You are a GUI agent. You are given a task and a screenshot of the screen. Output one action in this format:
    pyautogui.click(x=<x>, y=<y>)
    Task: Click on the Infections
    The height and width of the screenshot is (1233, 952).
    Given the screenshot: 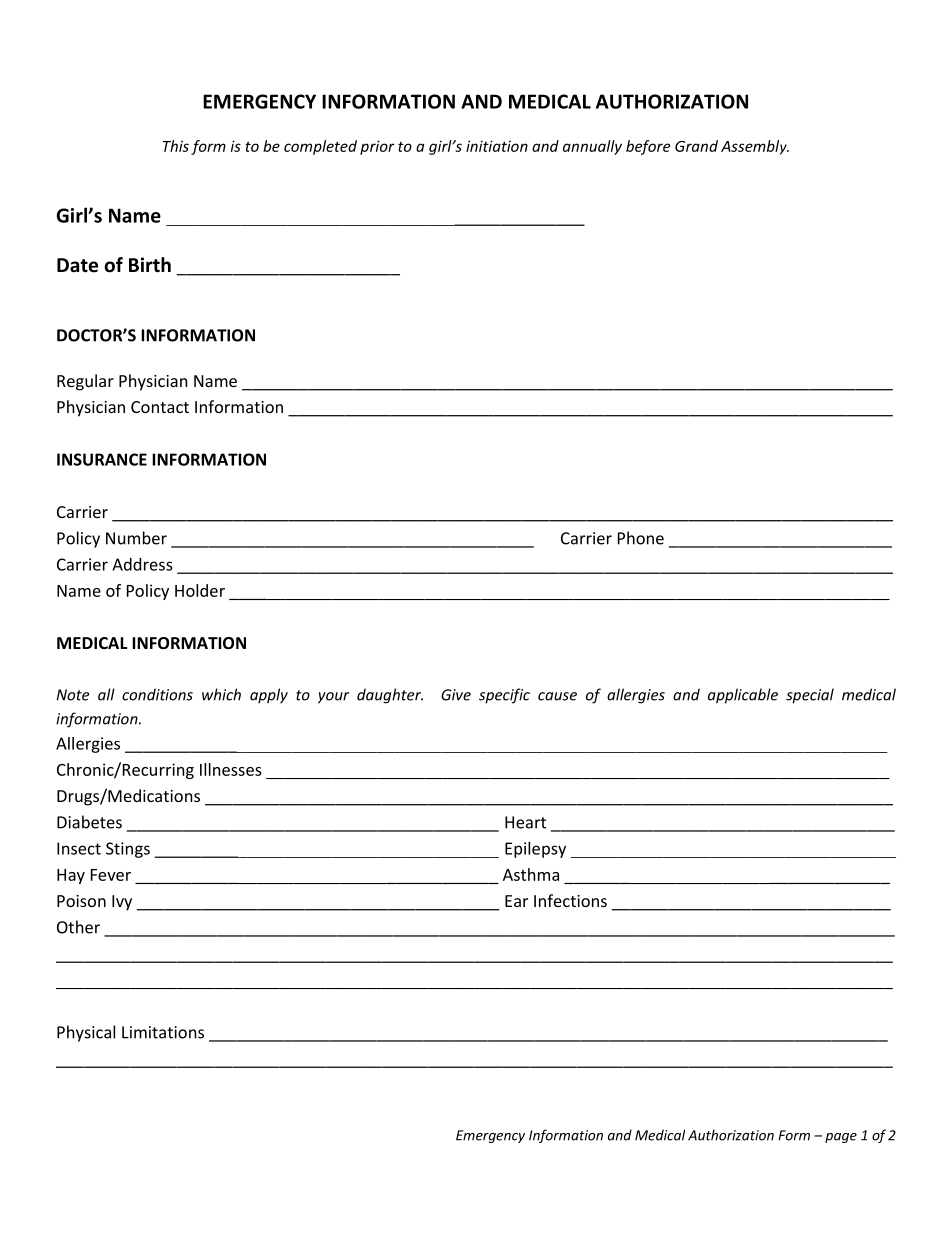 What is the action you would take?
    pyautogui.click(x=570, y=900)
